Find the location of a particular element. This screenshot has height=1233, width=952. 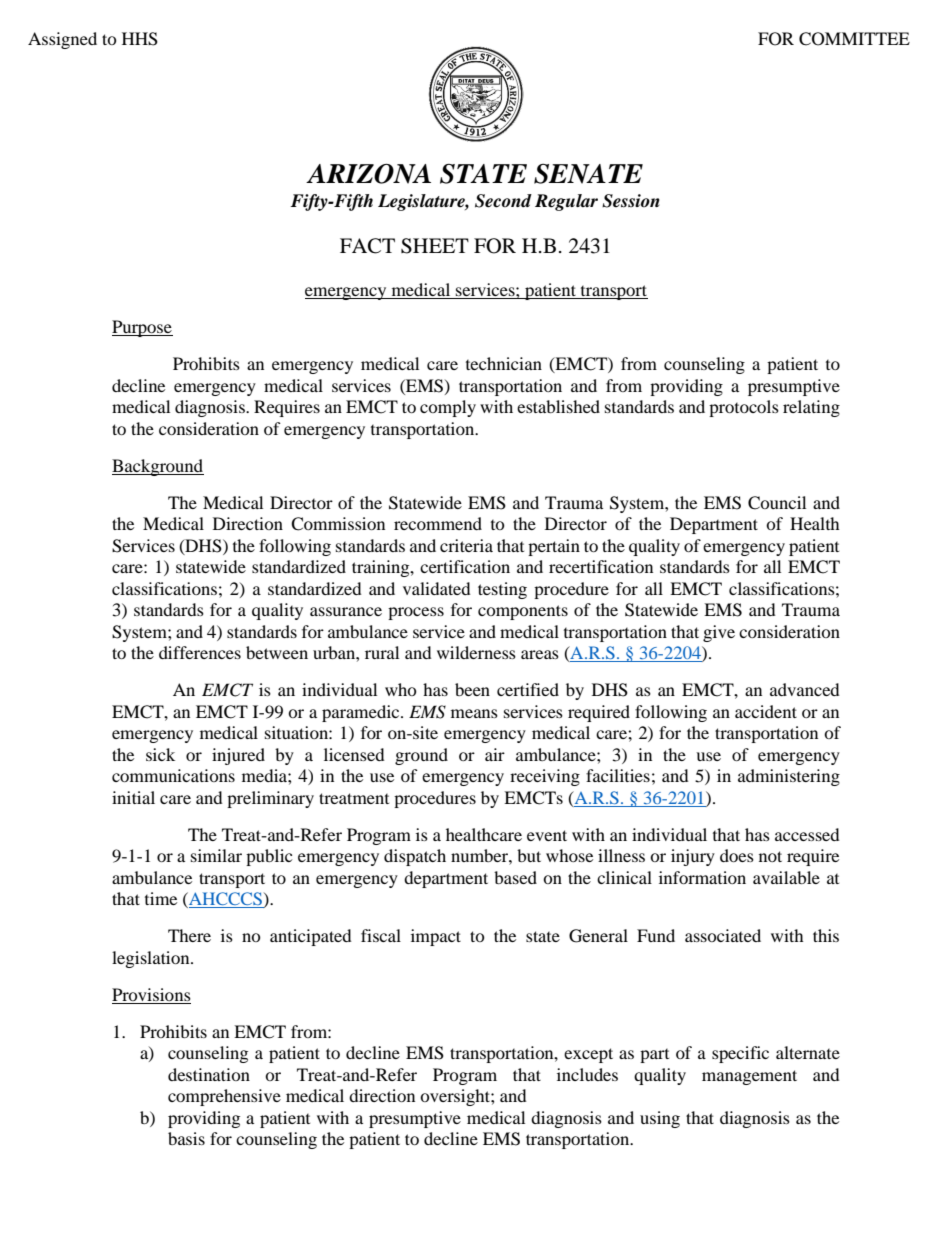

HHS is located at coordinates (140, 39).
